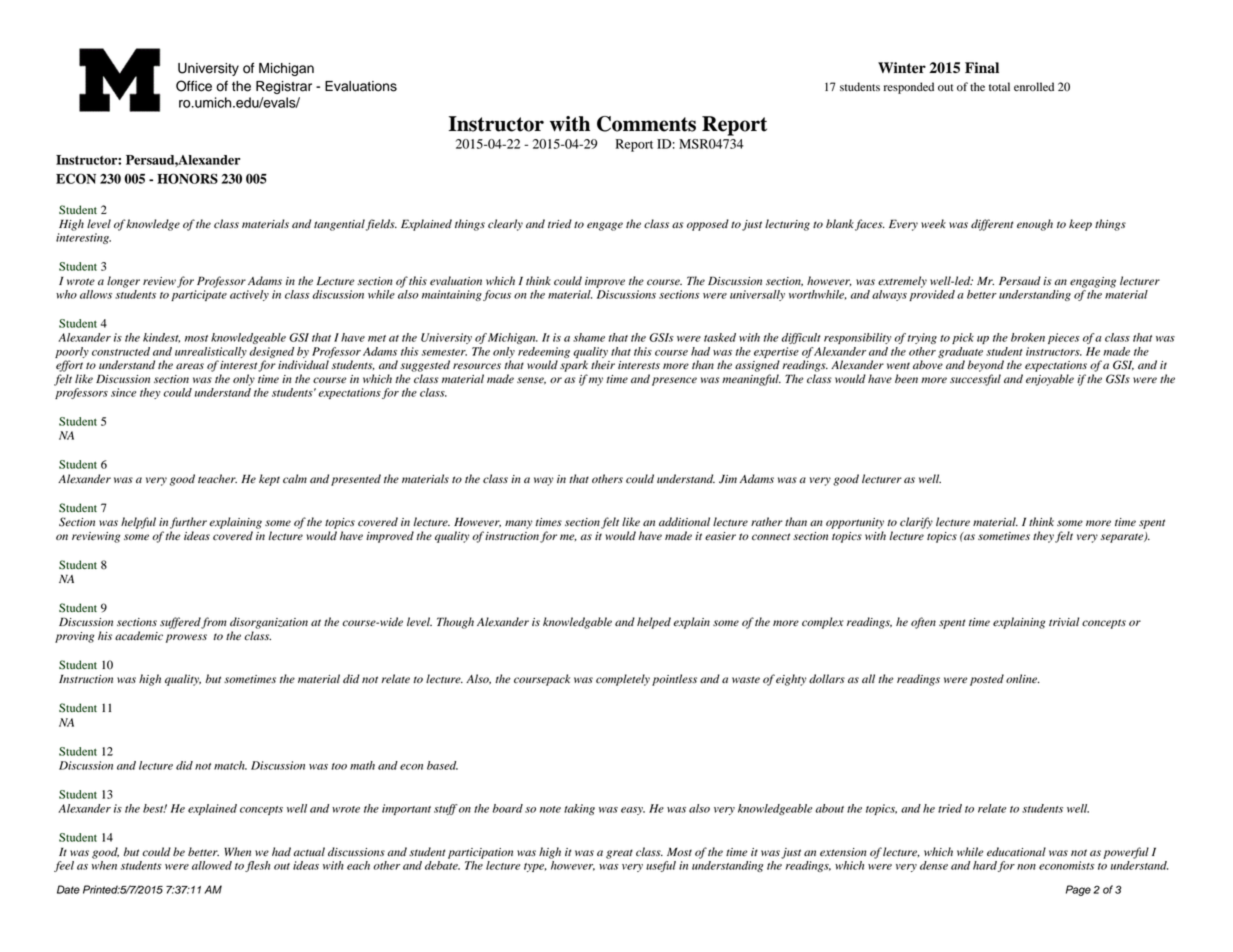  Describe the element at coordinates (194, 86) in the image. I see `Office` at that location.
